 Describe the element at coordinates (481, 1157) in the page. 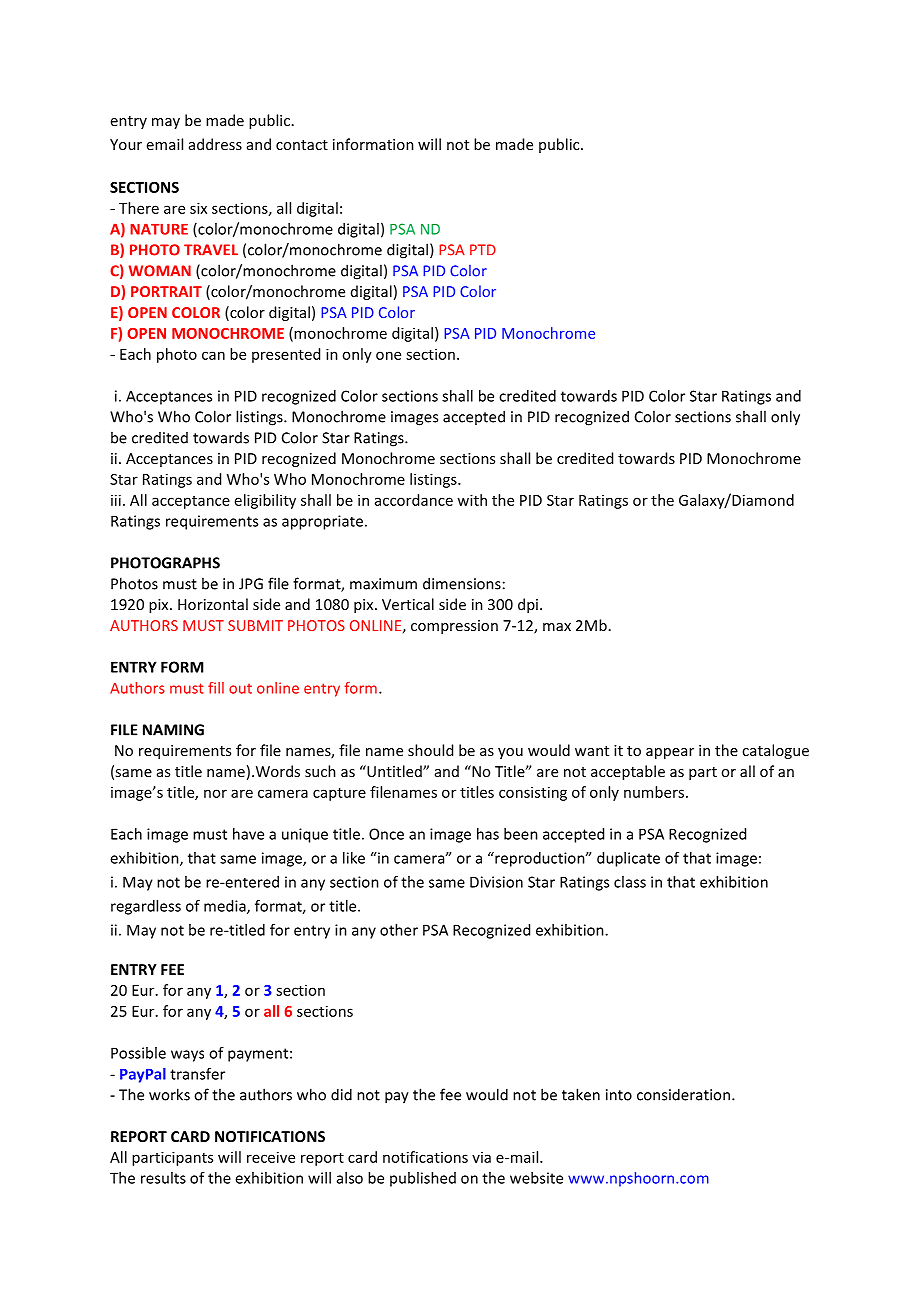

I see `via` at that location.
